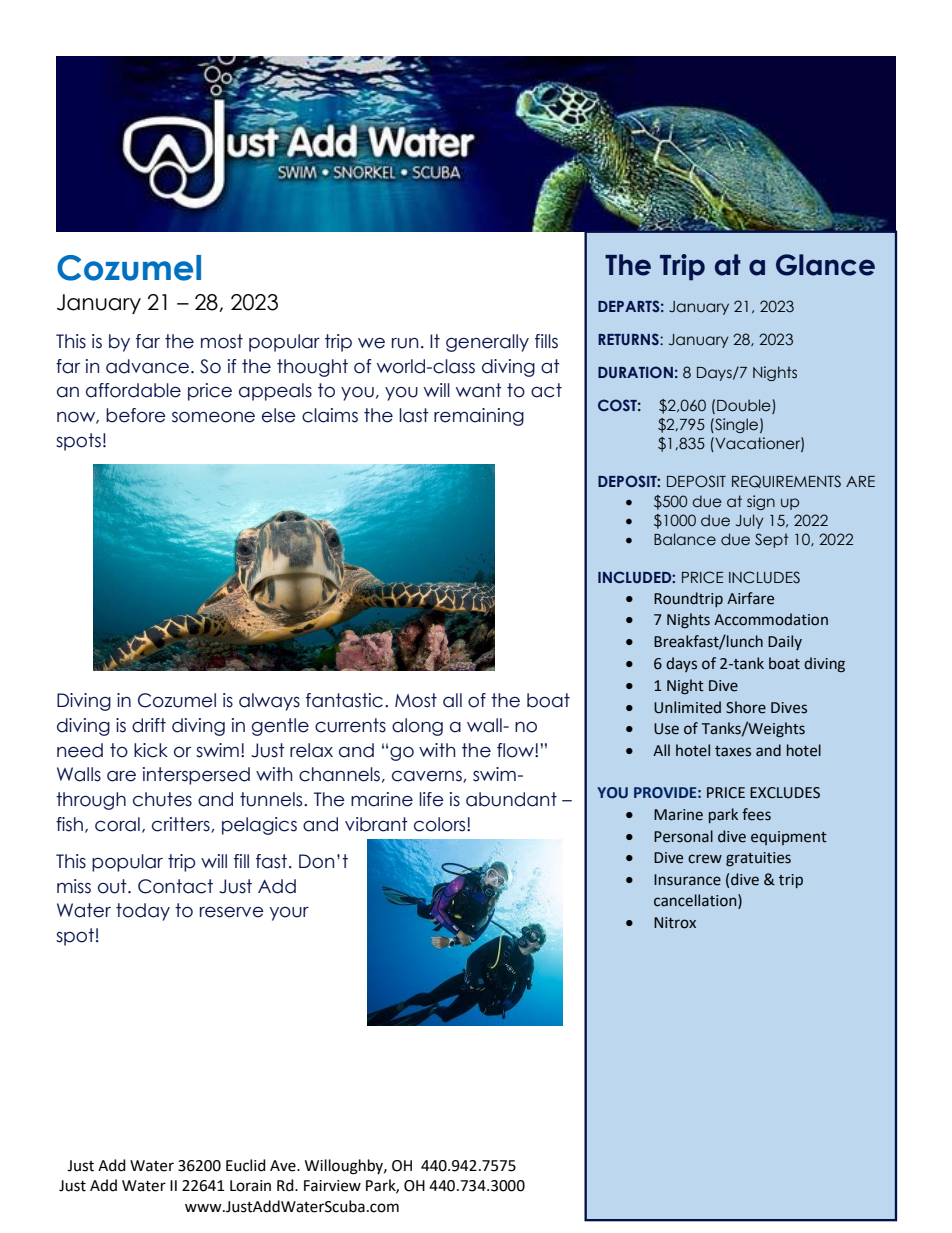 The image size is (952, 1233). I want to click on Euclid, so click(246, 1165).
